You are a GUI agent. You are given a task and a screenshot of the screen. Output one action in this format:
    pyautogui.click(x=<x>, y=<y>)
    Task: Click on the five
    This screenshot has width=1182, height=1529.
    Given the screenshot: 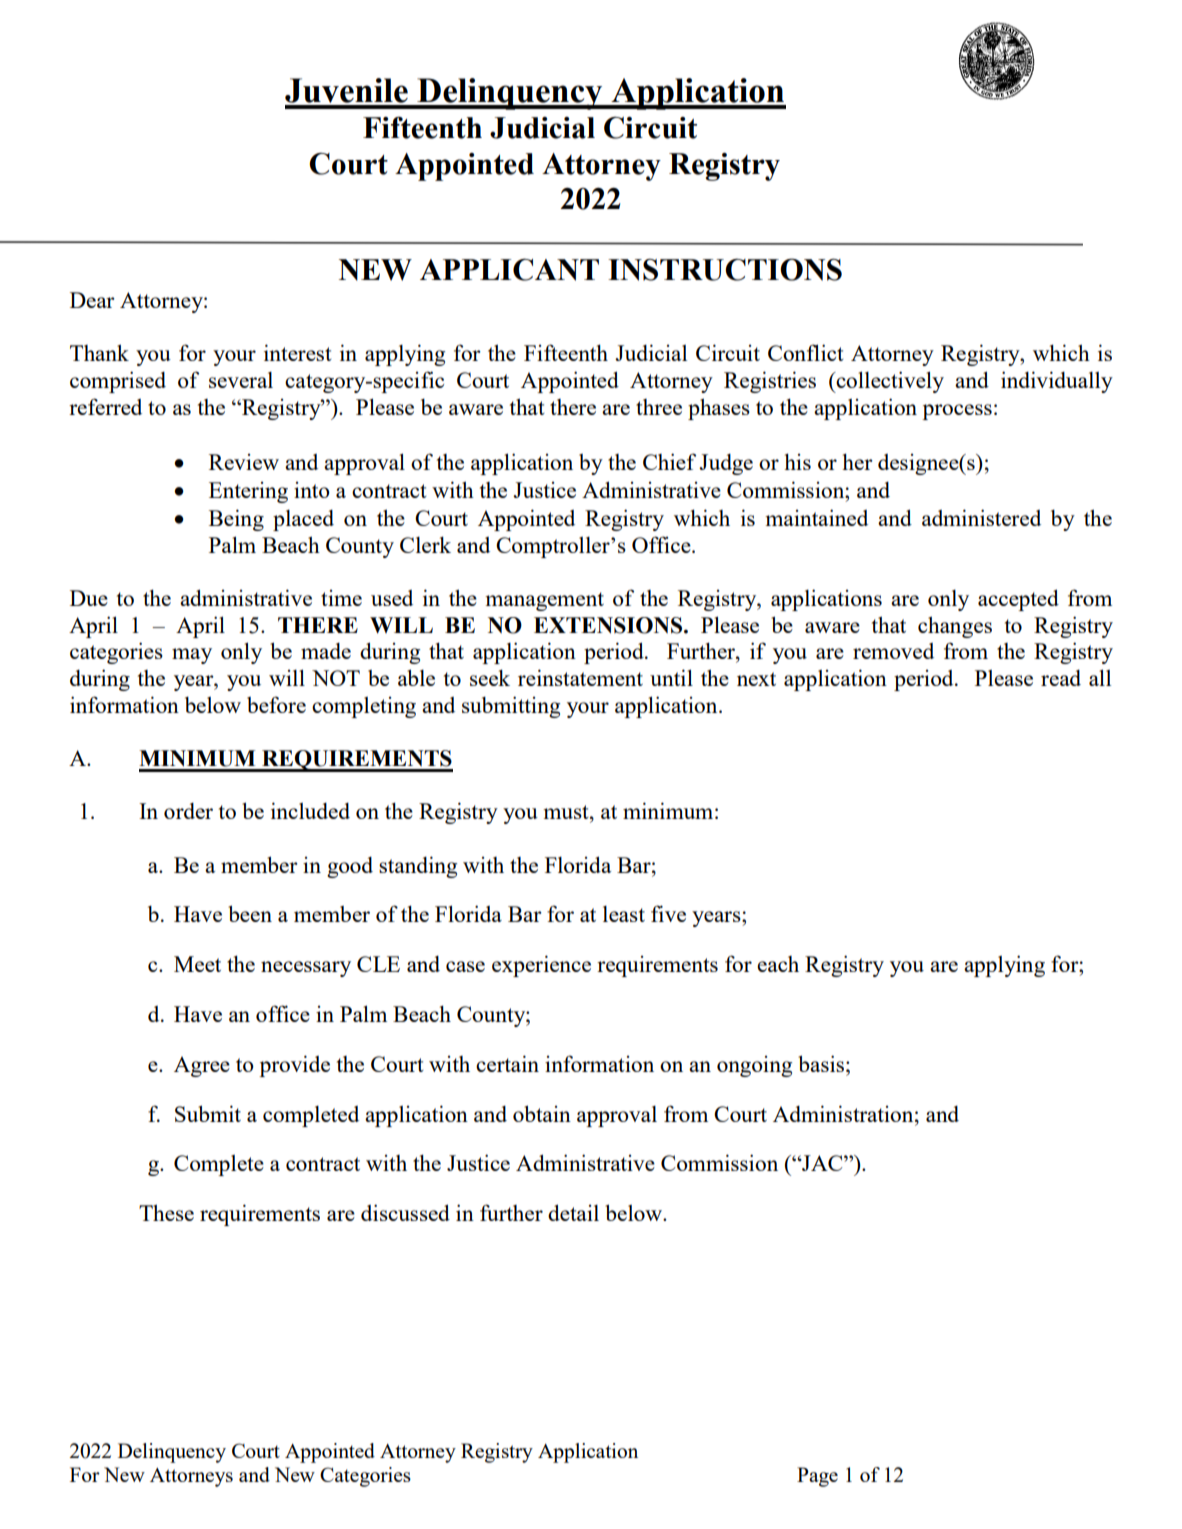 What is the action you would take?
    pyautogui.click(x=668, y=913)
